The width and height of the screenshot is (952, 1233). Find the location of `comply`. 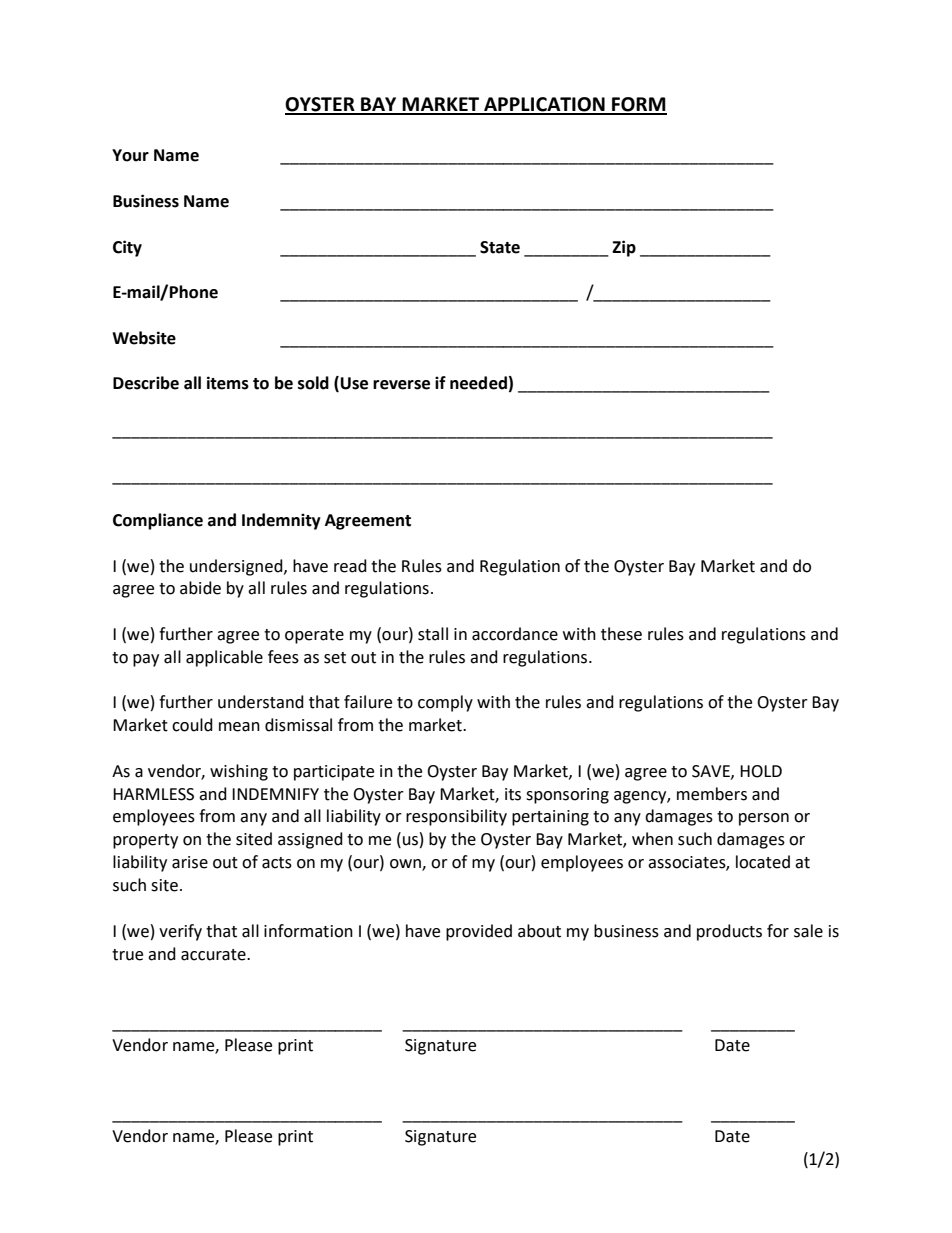

comply is located at coordinates (445, 703).
